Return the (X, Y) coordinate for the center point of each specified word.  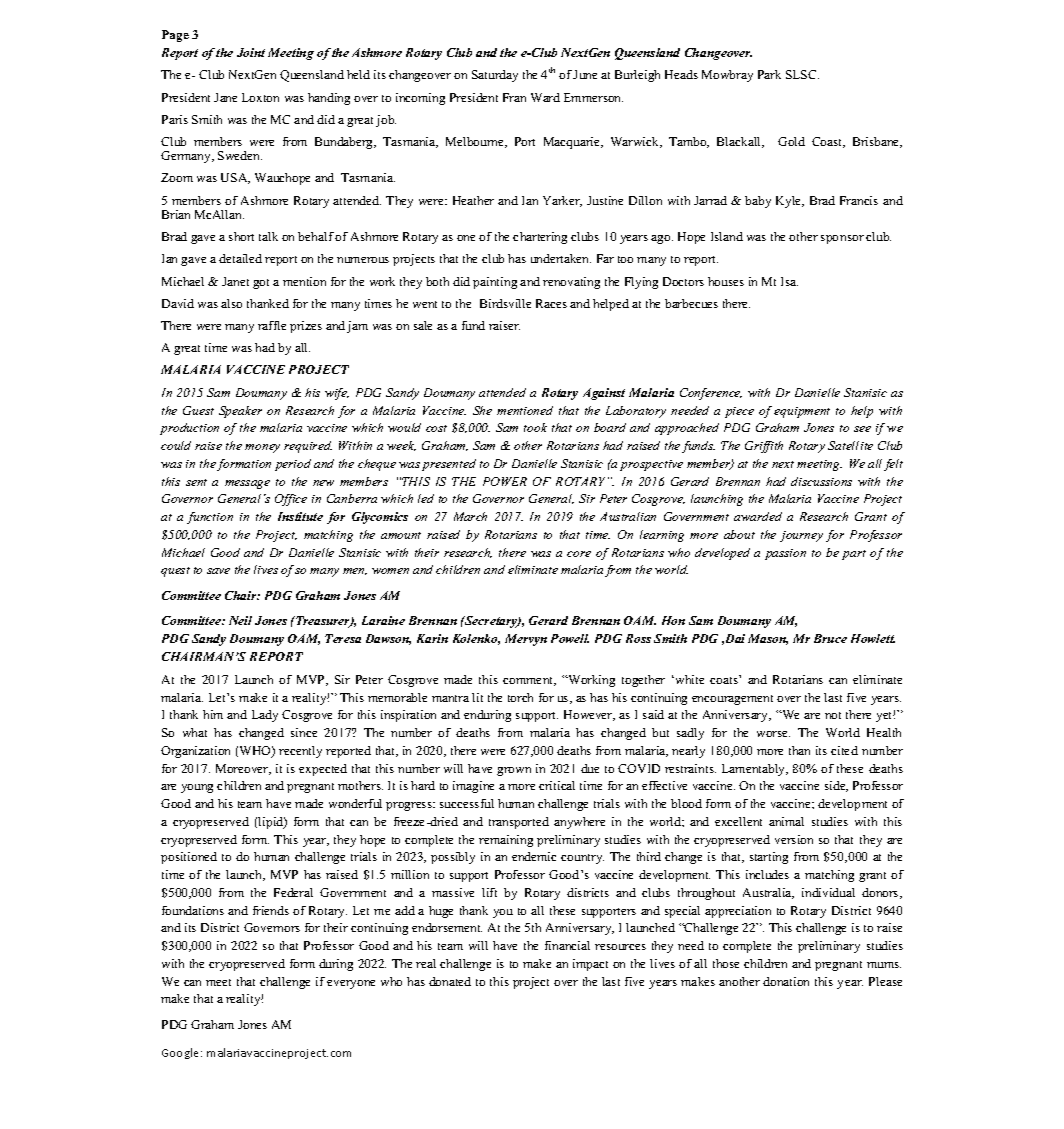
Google (182, 1053)
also (231, 303)
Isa (789, 281)
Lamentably (755, 770)
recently (300, 752)
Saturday (495, 76)
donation (786, 981)
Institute (300, 516)
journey (801, 536)
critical (557, 785)
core (579, 554)
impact (590, 965)
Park (769, 74)
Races (551, 303)
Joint (251, 52)
